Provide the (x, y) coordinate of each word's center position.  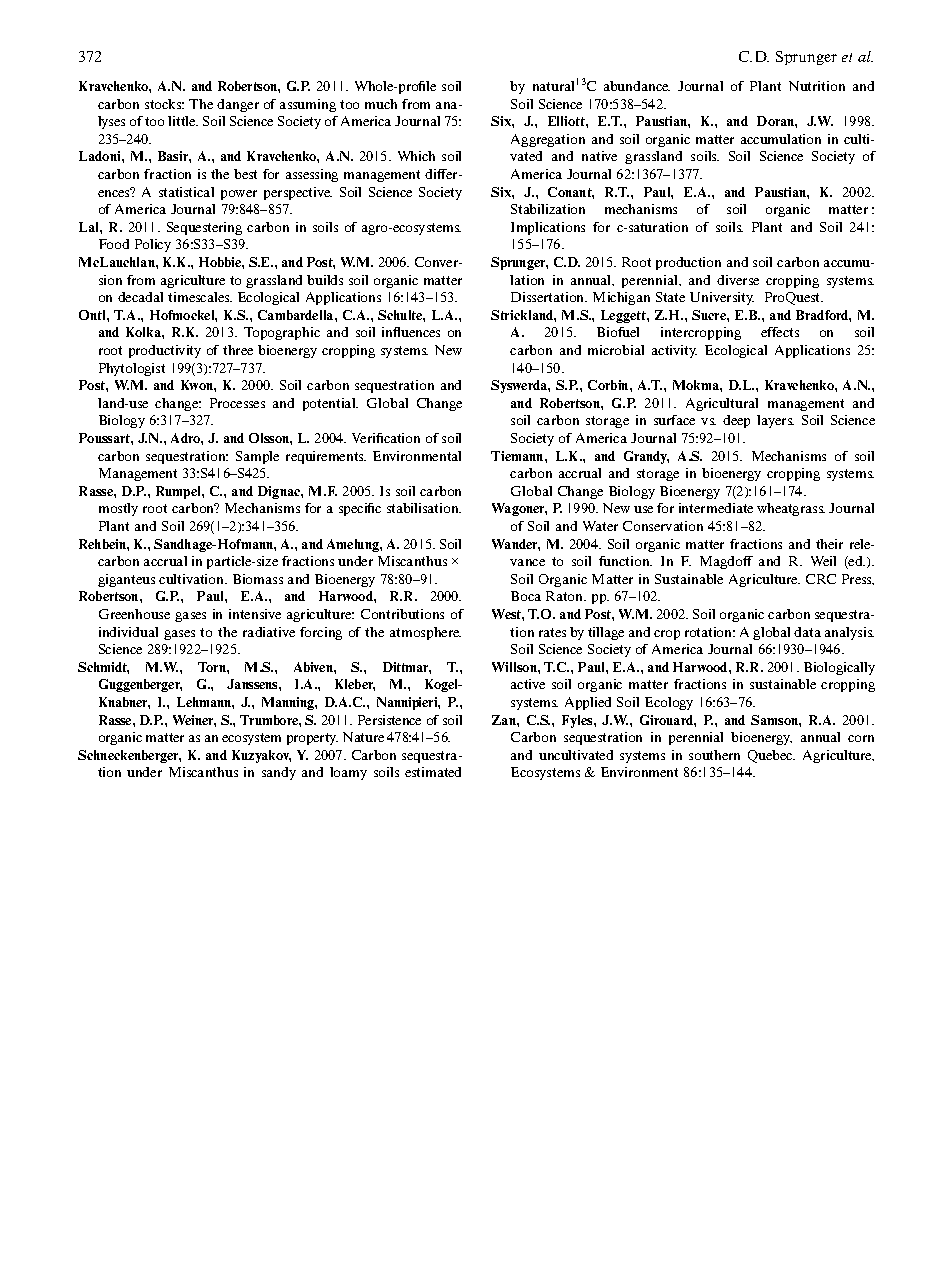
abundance (637, 86)
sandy (279, 773)
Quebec (771, 756)
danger (238, 105)
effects (780, 332)
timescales (200, 297)
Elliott (567, 121)
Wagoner (519, 509)
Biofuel (618, 332)
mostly (118, 509)
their (829, 544)
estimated (433, 772)
